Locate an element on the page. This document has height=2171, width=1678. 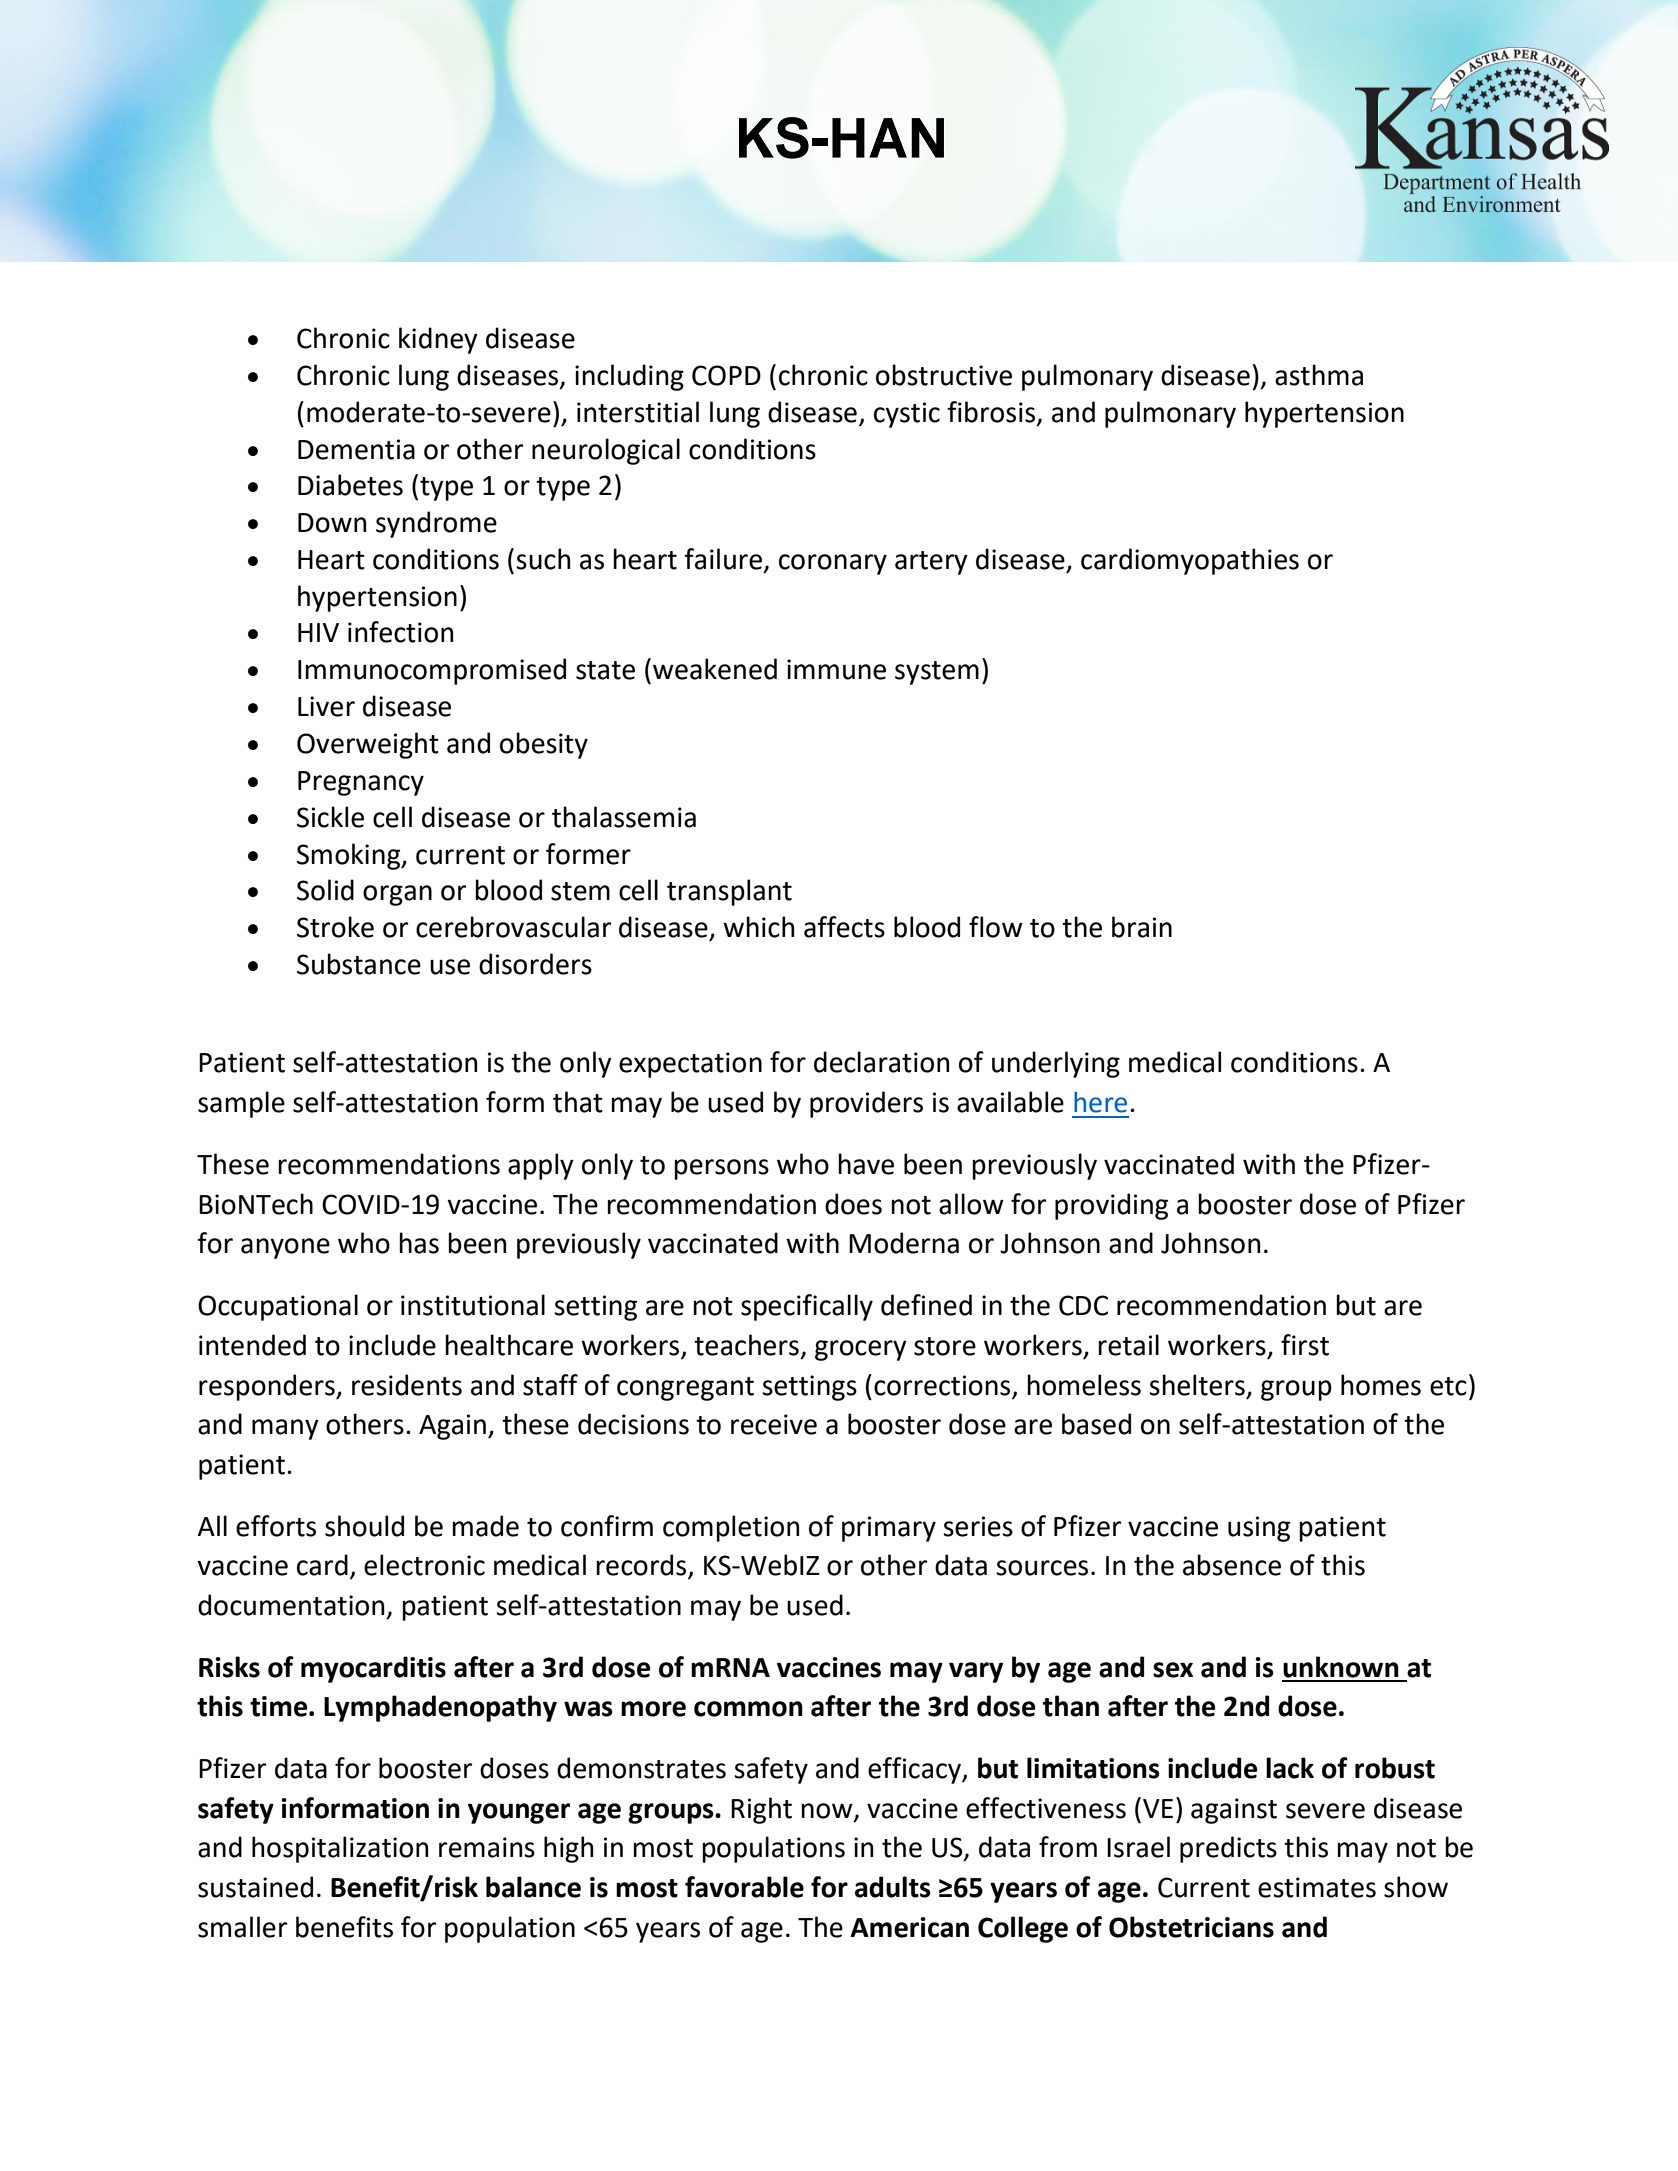
primary is located at coordinates (889, 1529).
